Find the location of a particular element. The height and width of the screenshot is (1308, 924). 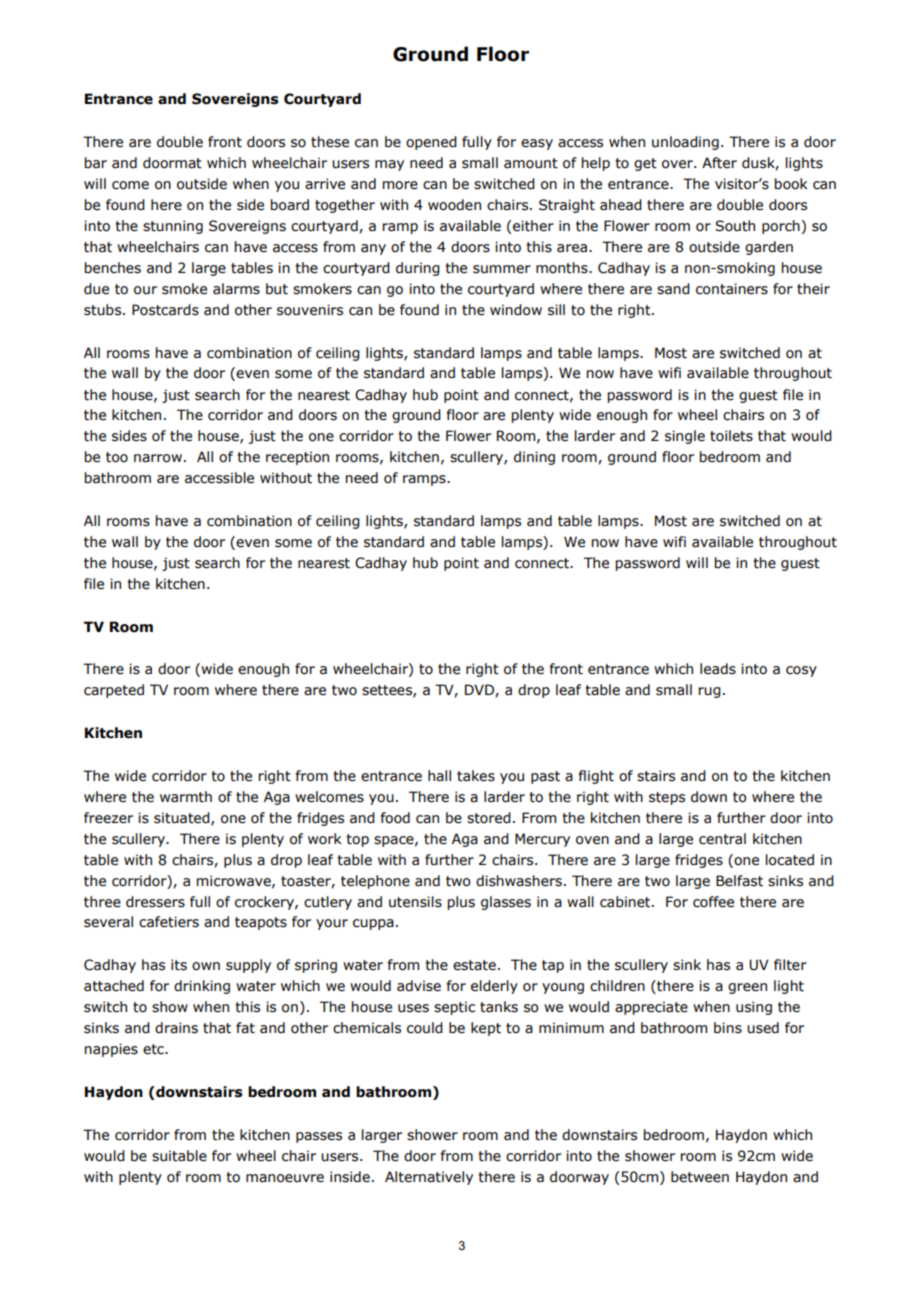

dining is located at coordinates (534, 458).
